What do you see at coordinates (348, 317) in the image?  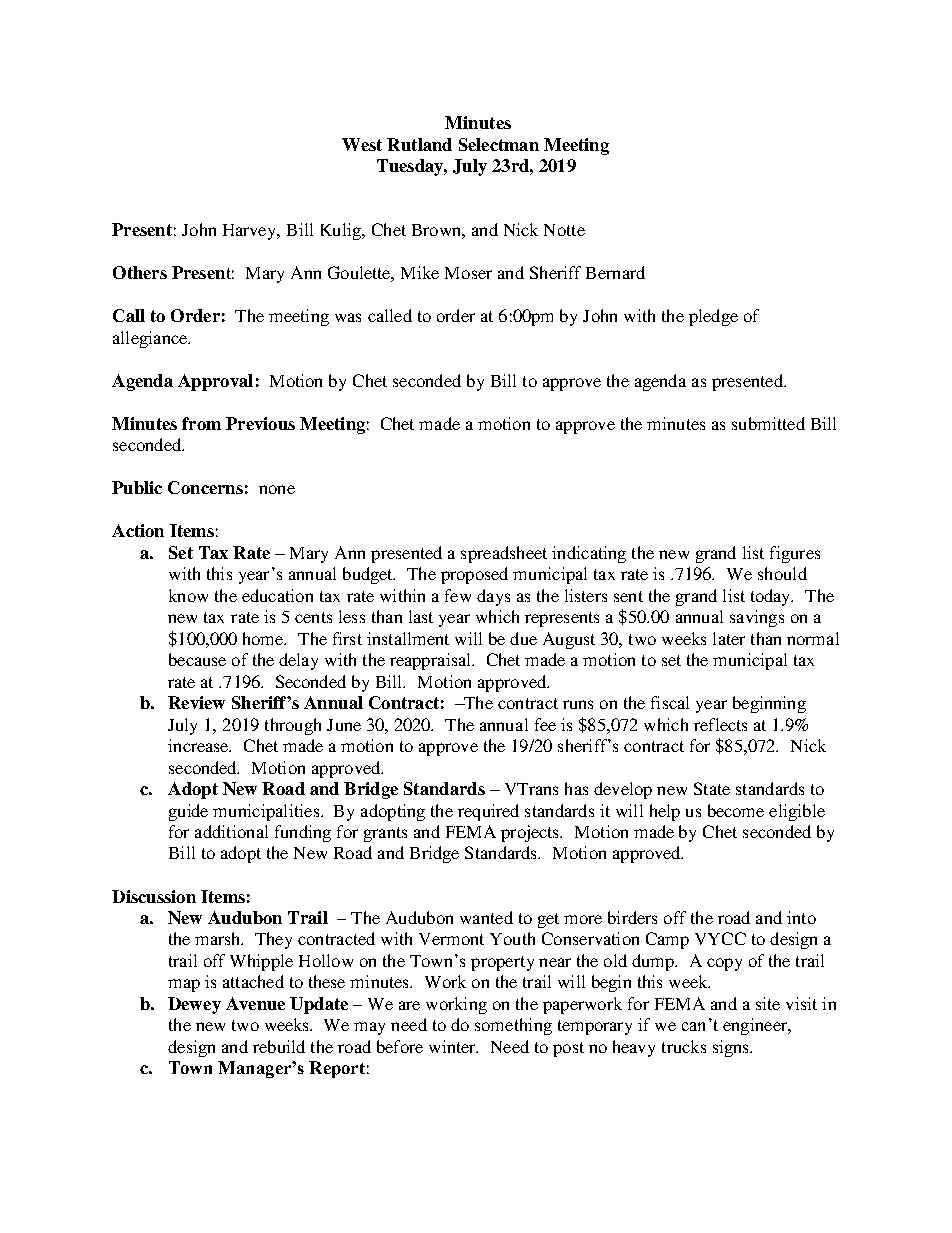 I see `was` at bounding box center [348, 317].
